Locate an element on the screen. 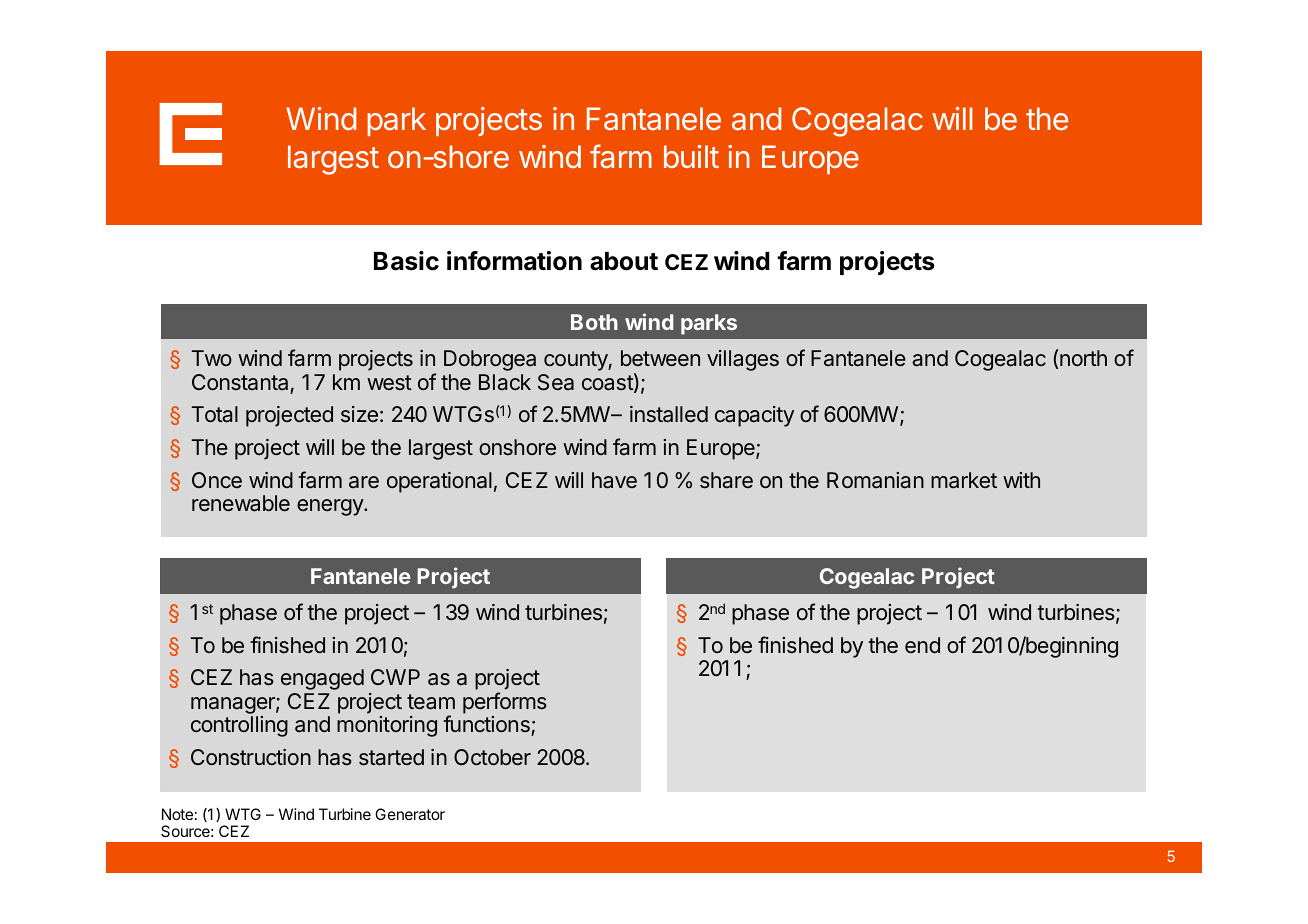 This screenshot has width=1308, height=924. performs is located at coordinates (505, 703).
